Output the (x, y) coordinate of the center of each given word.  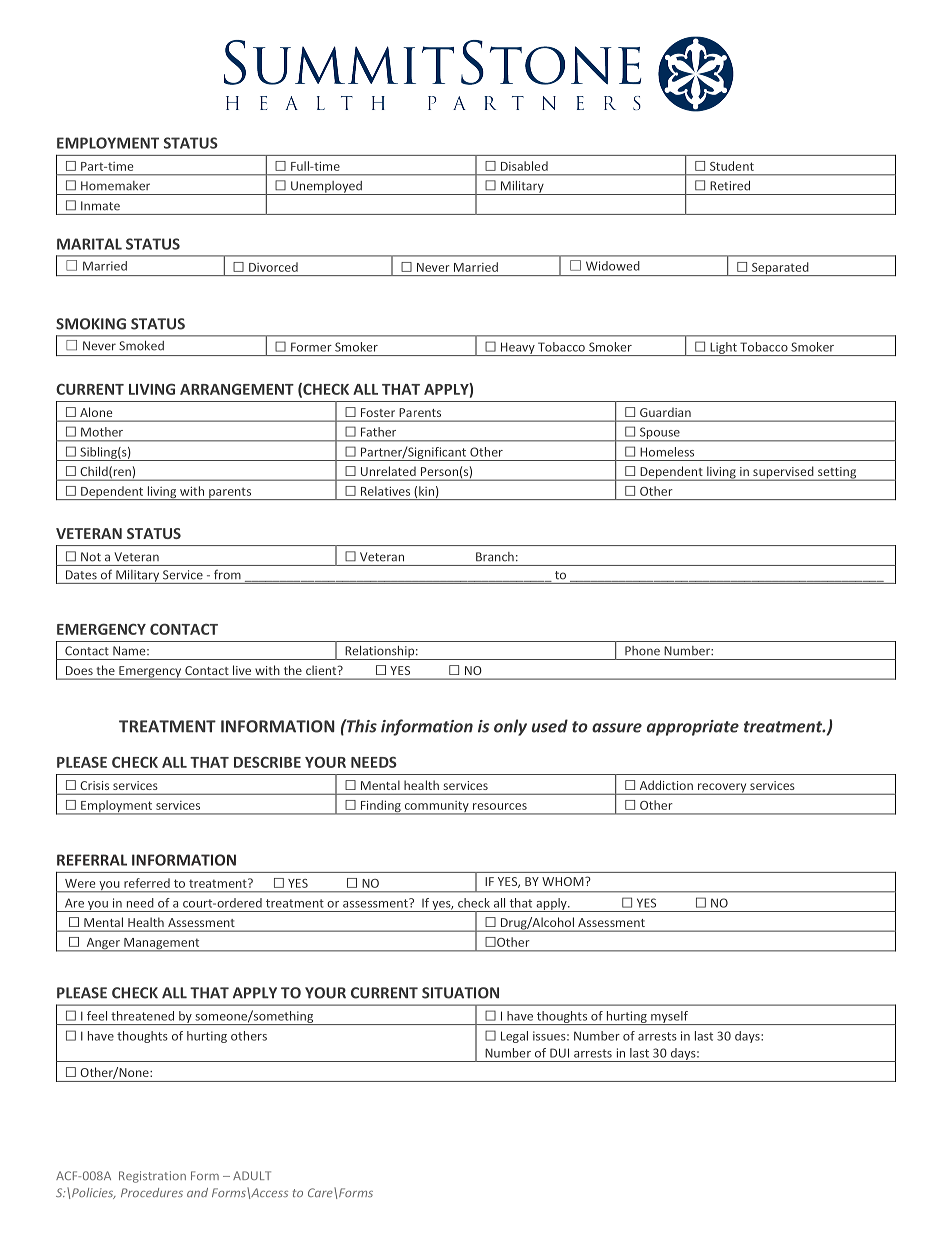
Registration (152, 1177)
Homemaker (115, 186)
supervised (783, 473)
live (242, 670)
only (510, 727)
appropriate (693, 728)
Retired (730, 186)
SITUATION (460, 993)
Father (378, 432)
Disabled (524, 166)
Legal (514, 1037)
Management (162, 945)
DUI (559, 1053)
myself (669, 1018)
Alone (96, 412)
